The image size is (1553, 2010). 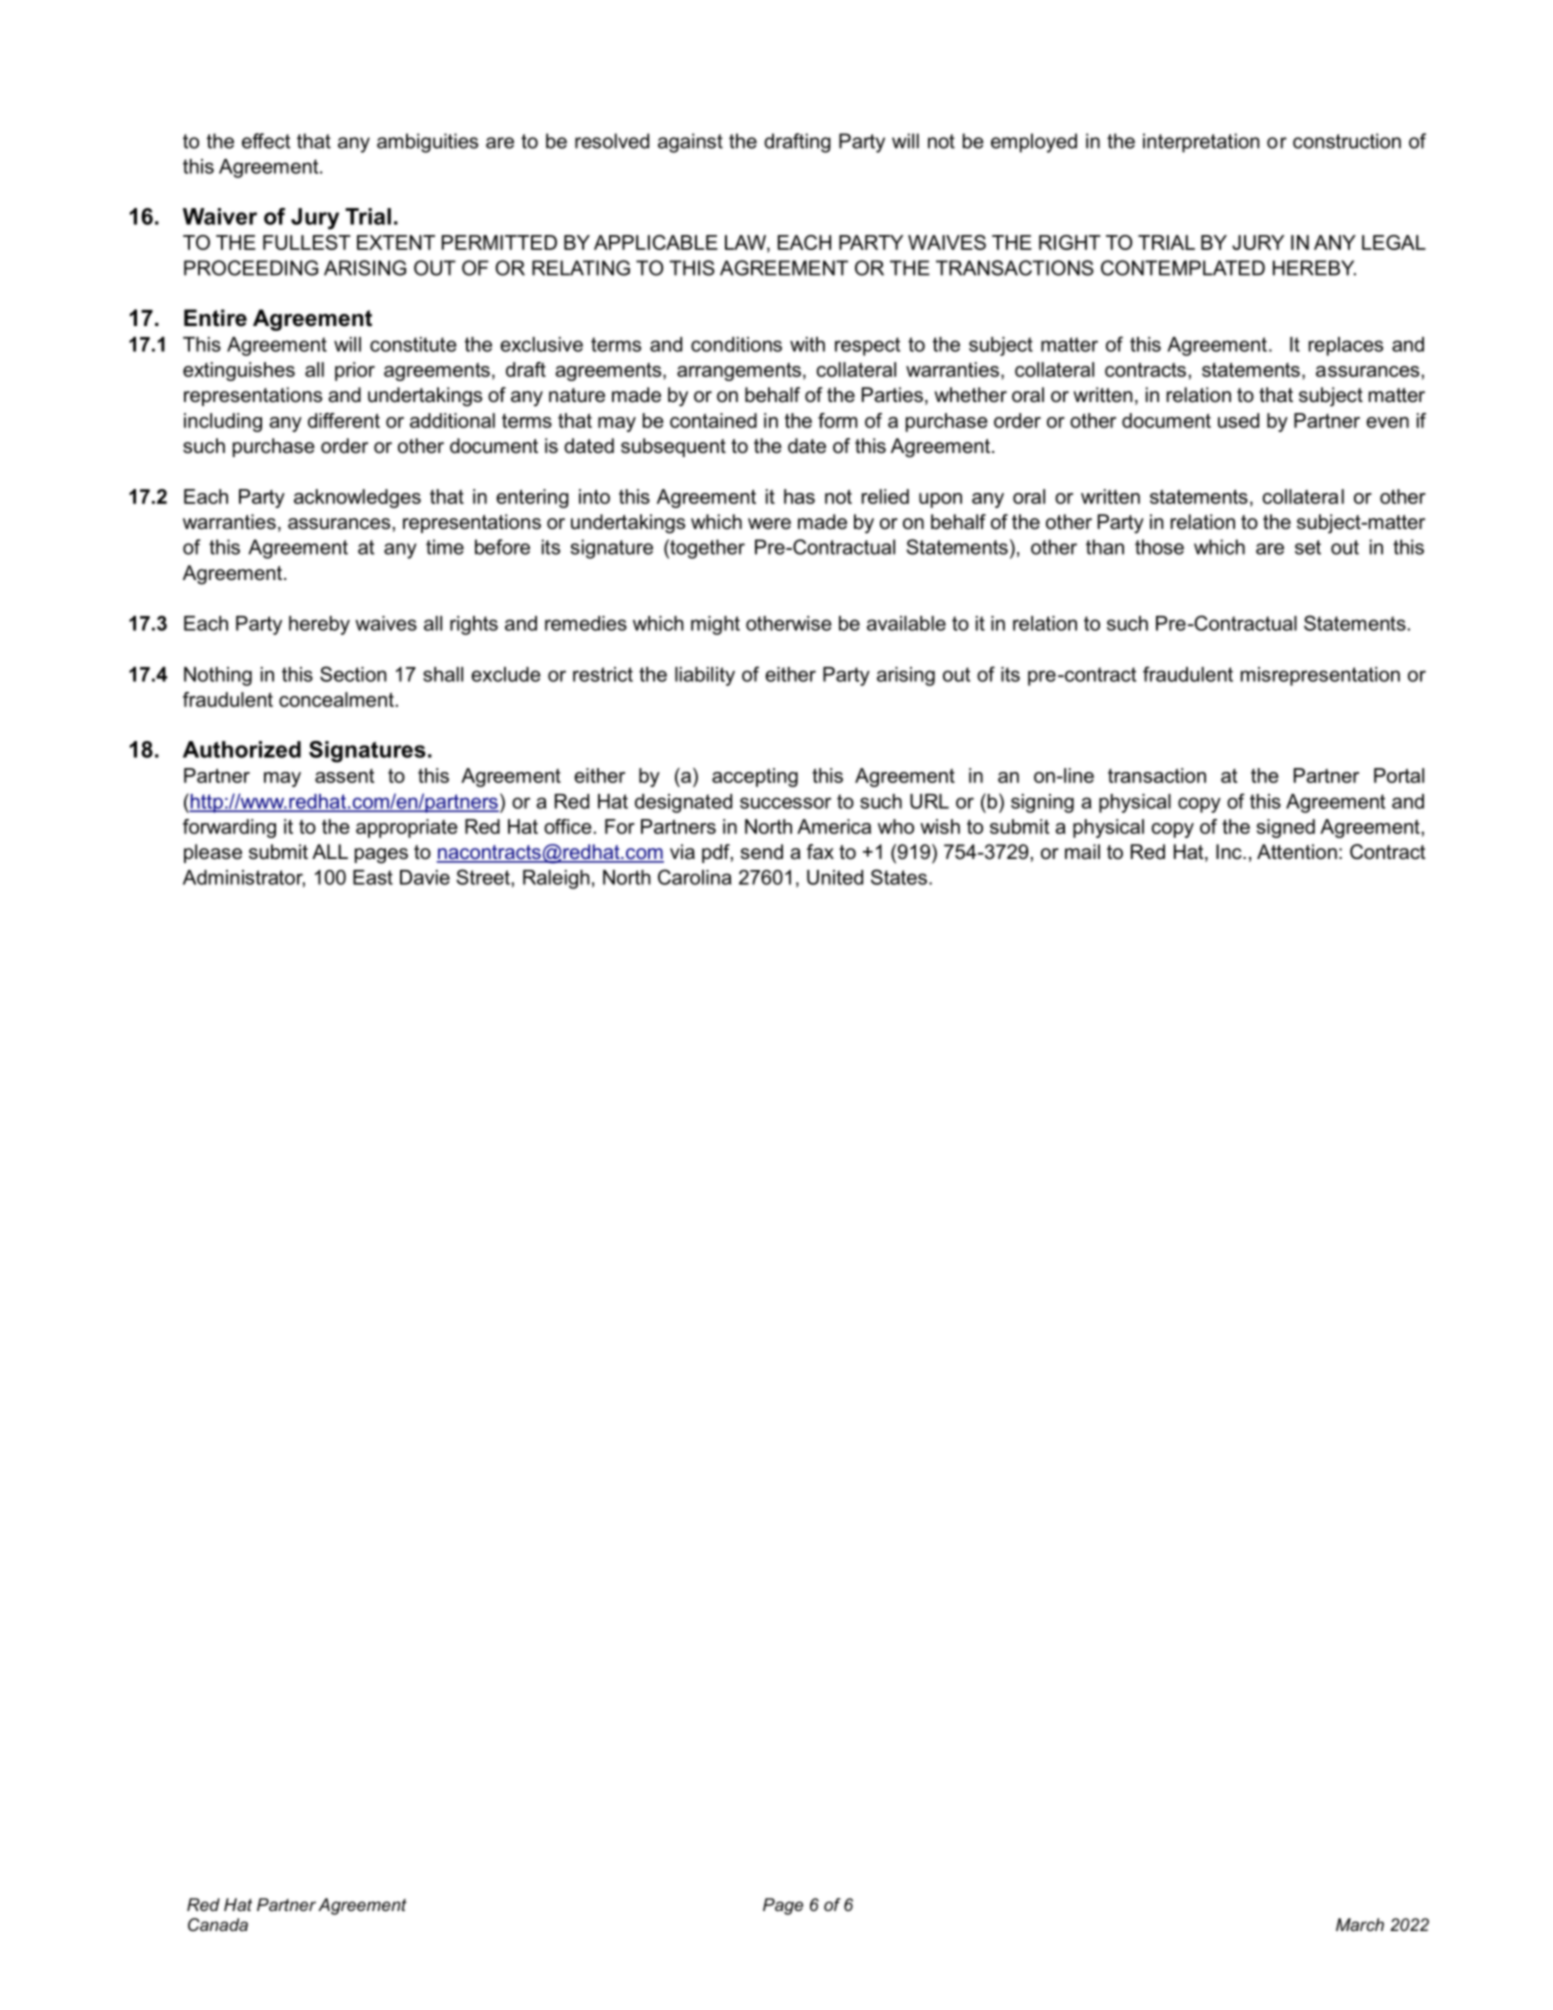 I want to click on East, so click(x=373, y=877).
